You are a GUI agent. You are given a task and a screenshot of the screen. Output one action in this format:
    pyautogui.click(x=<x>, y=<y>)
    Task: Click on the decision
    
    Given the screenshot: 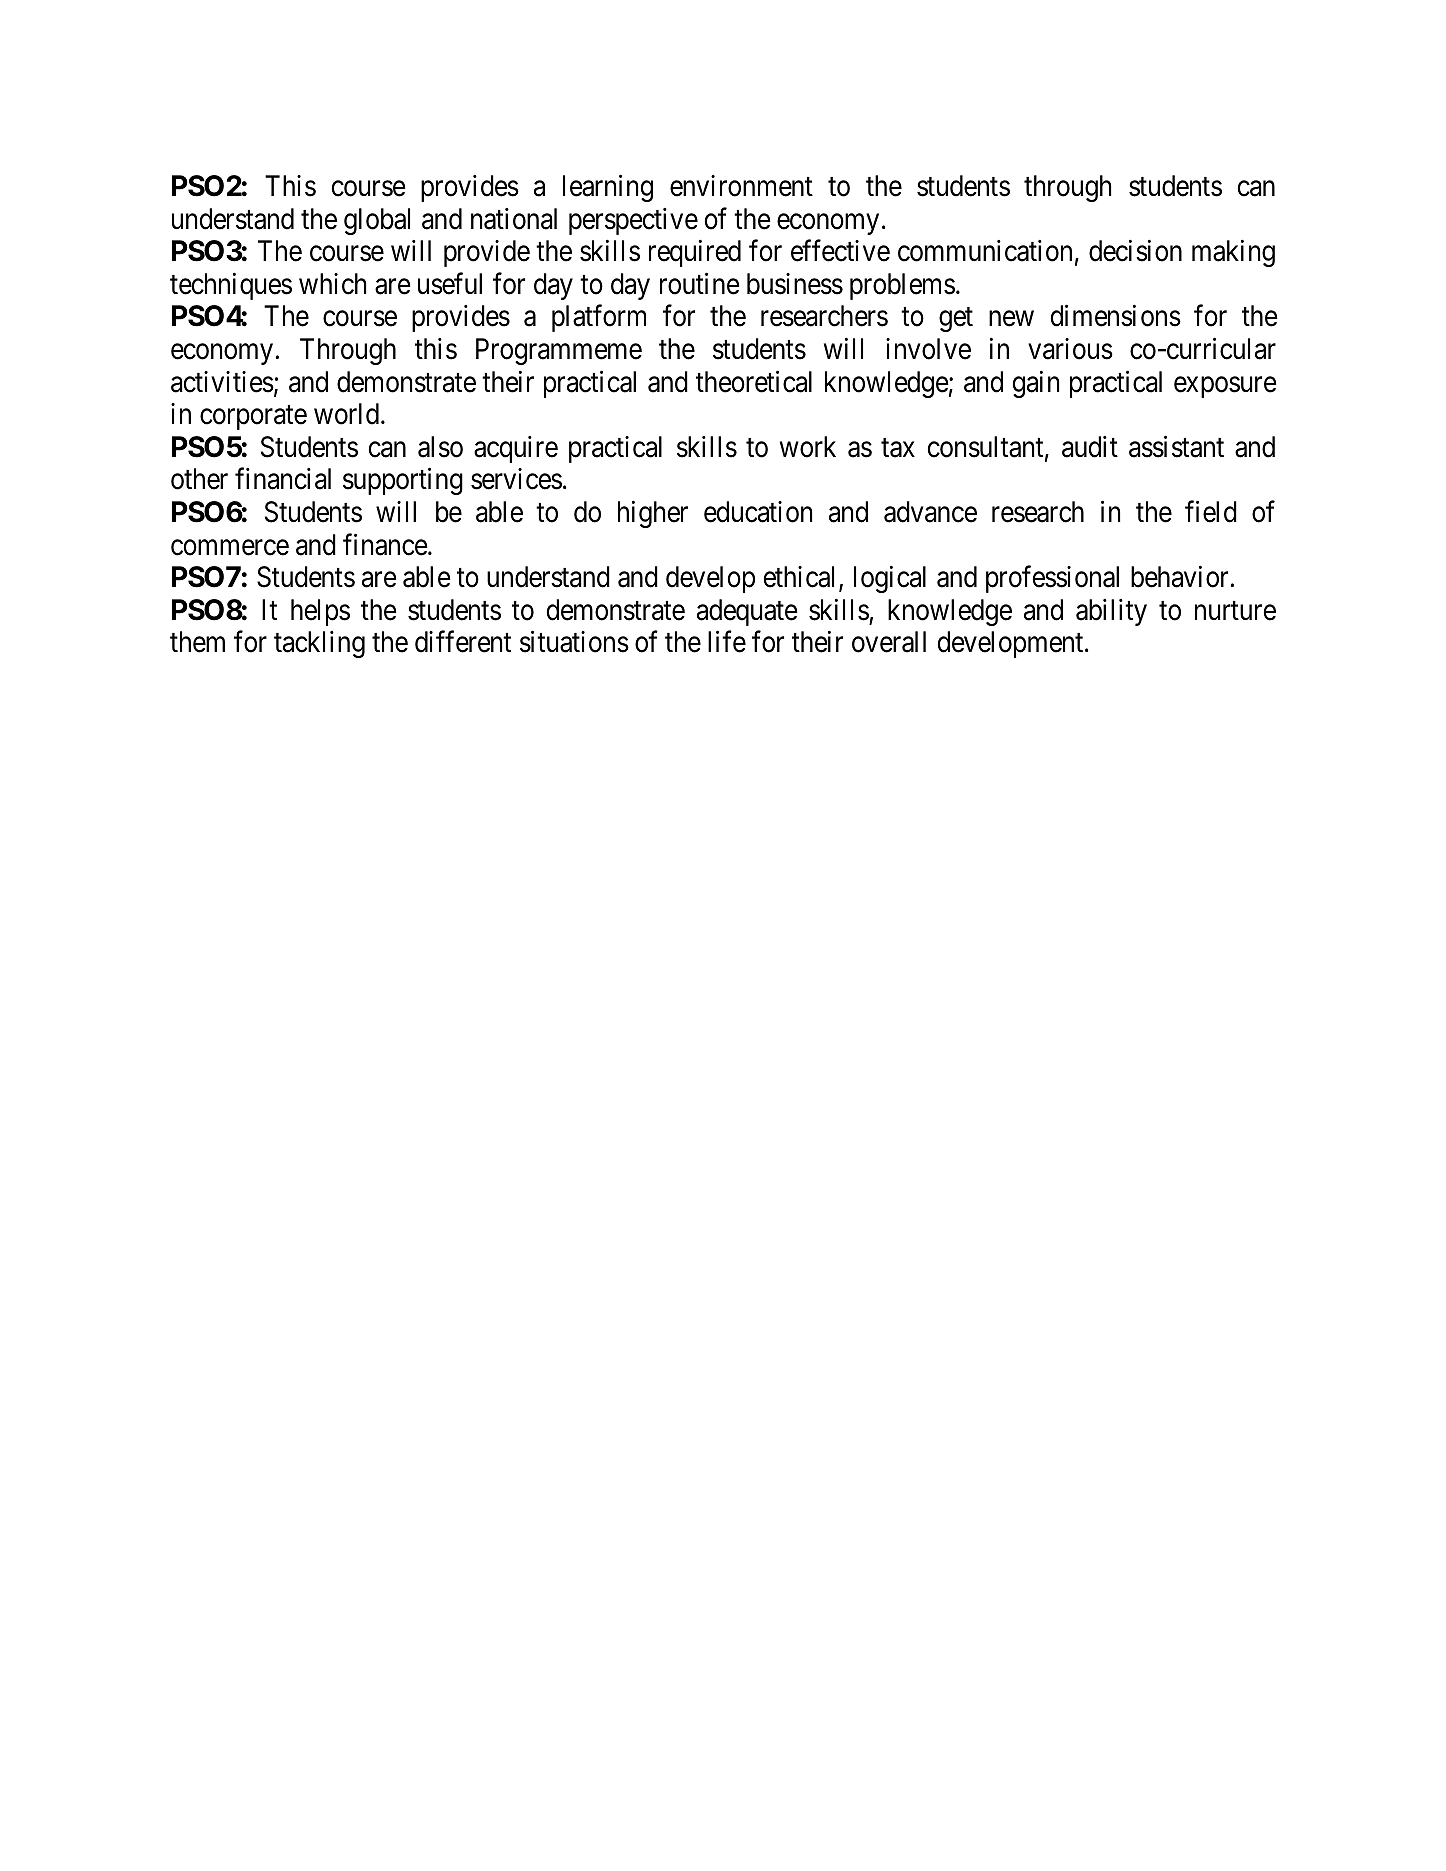 What is the action you would take?
    pyautogui.click(x=1135, y=251)
